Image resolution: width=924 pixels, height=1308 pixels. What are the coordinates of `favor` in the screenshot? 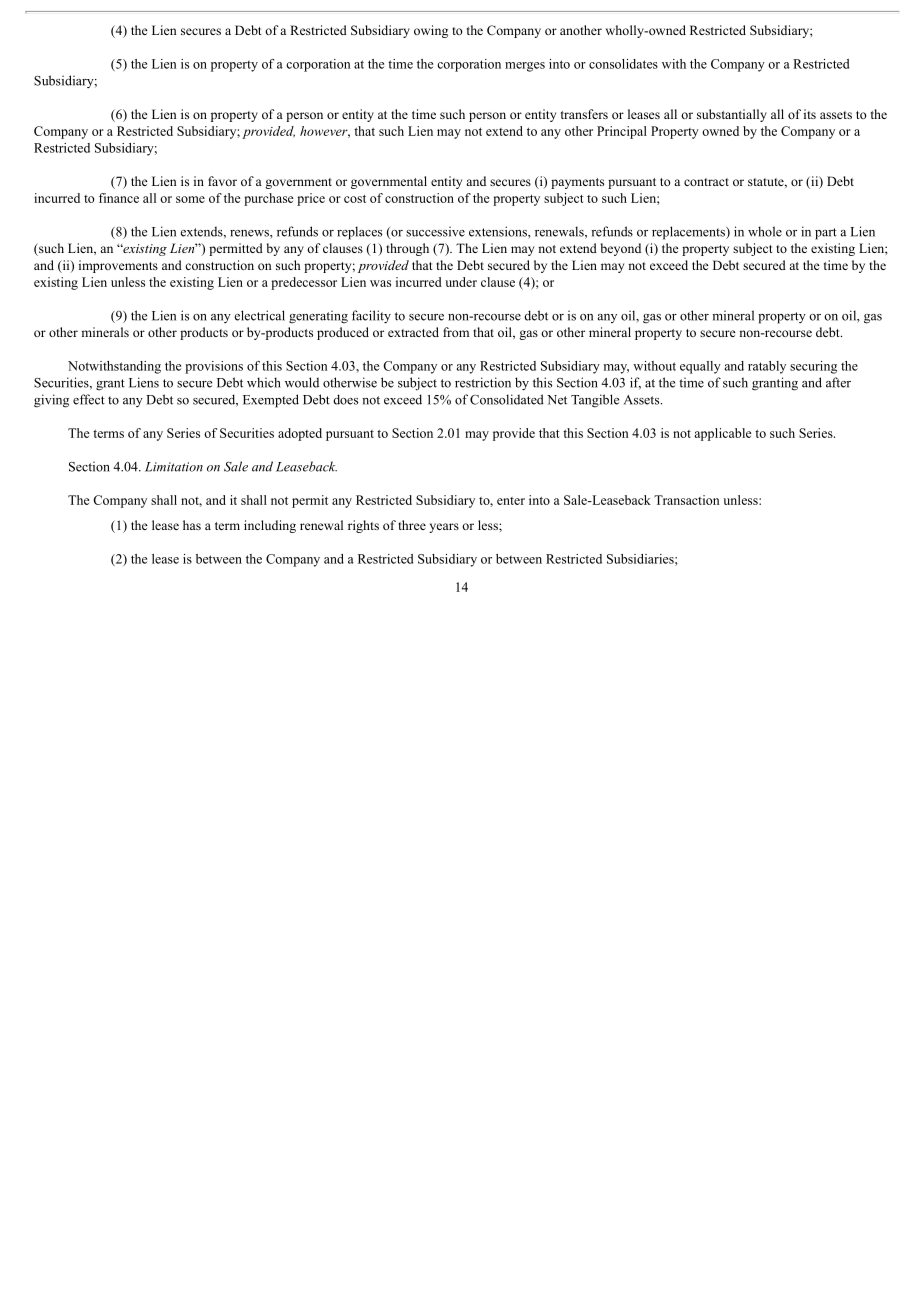 It's located at (222, 181).
